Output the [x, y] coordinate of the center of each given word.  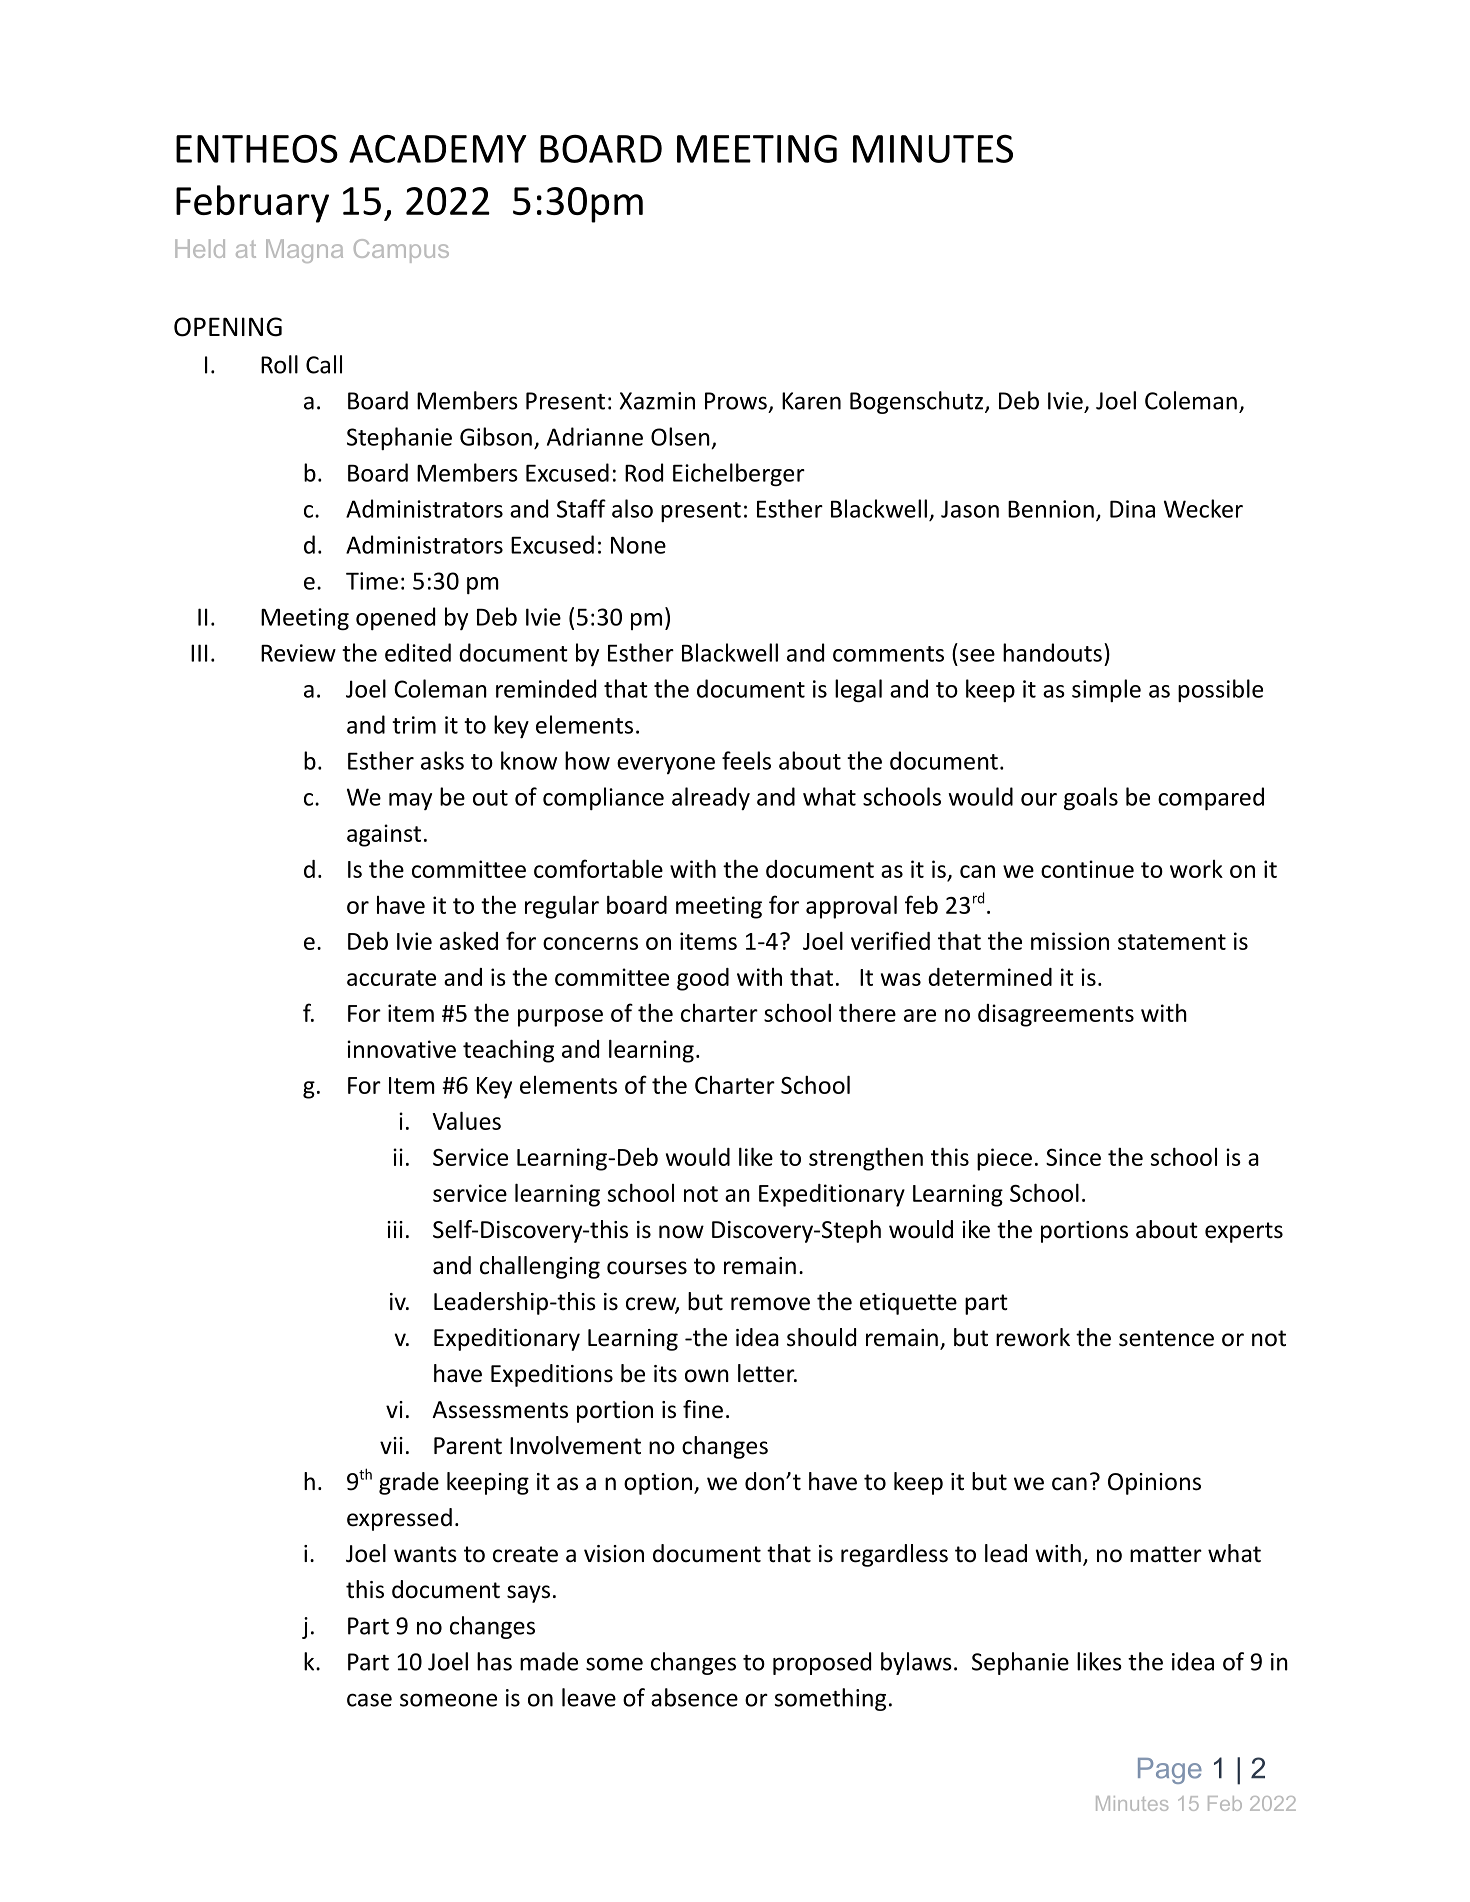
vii [391, 1445]
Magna [304, 251]
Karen [811, 401]
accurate [391, 978]
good [703, 979]
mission [1070, 941]
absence [694, 1697]
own [707, 1376]
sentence [1166, 1338]
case [369, 1700]
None [638, 545]
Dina [1132, 509]
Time [372, 581]
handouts [1052, 652]
